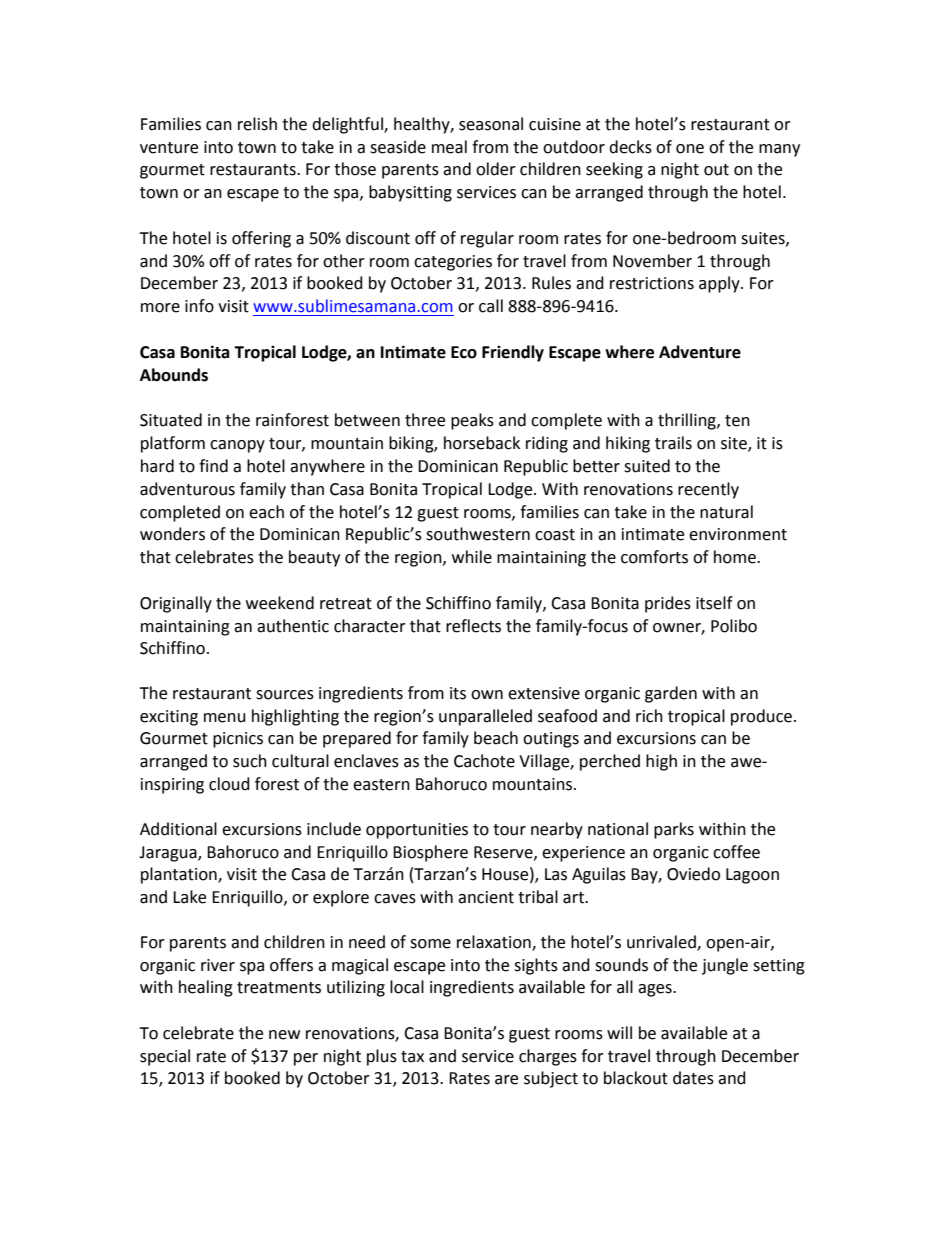 Image resolution: width=952 pixels, height=1233 pixels. I want to click on weekend, so click(280, 603).
